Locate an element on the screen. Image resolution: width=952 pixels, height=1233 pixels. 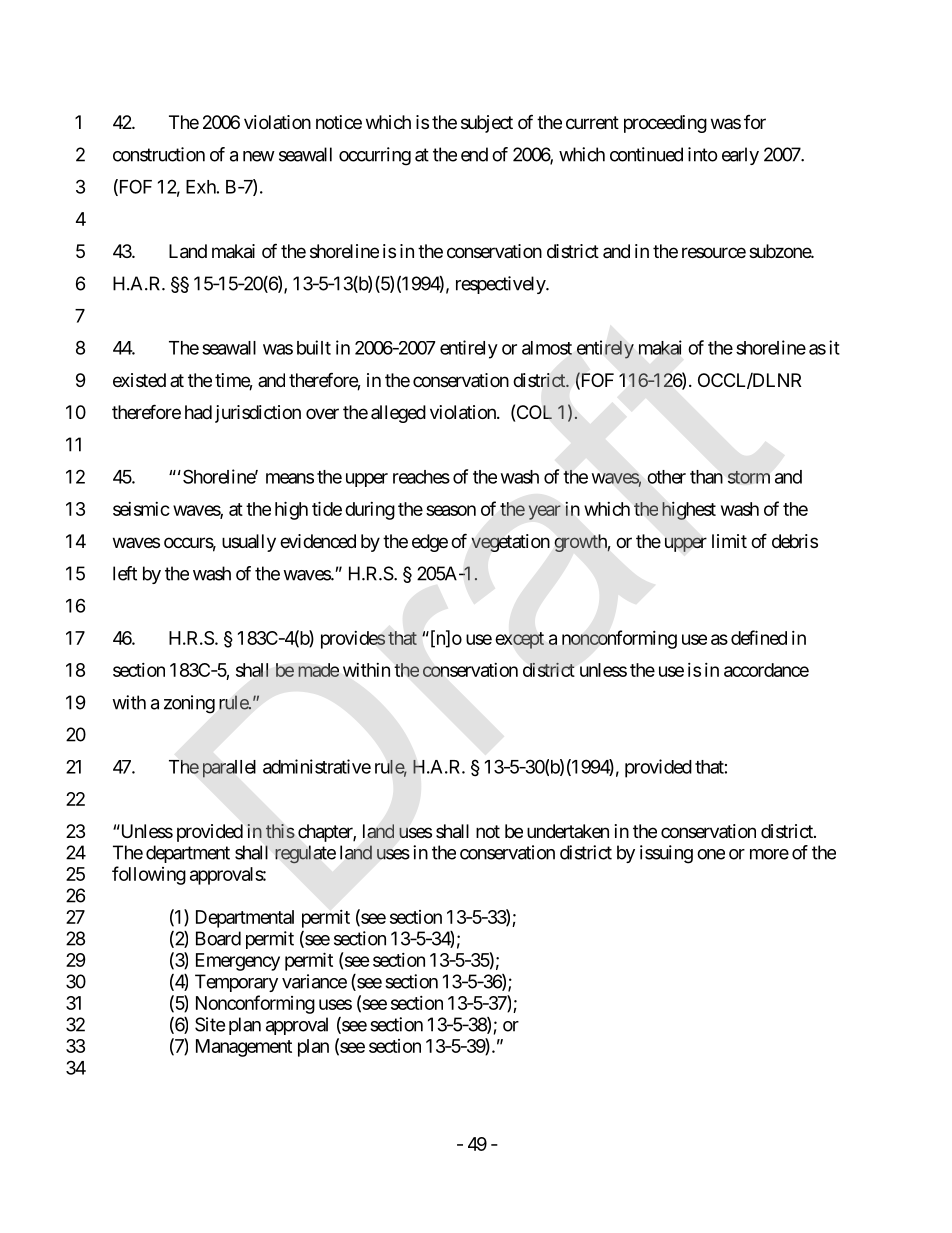
other is located at coordinates (666, 477).
